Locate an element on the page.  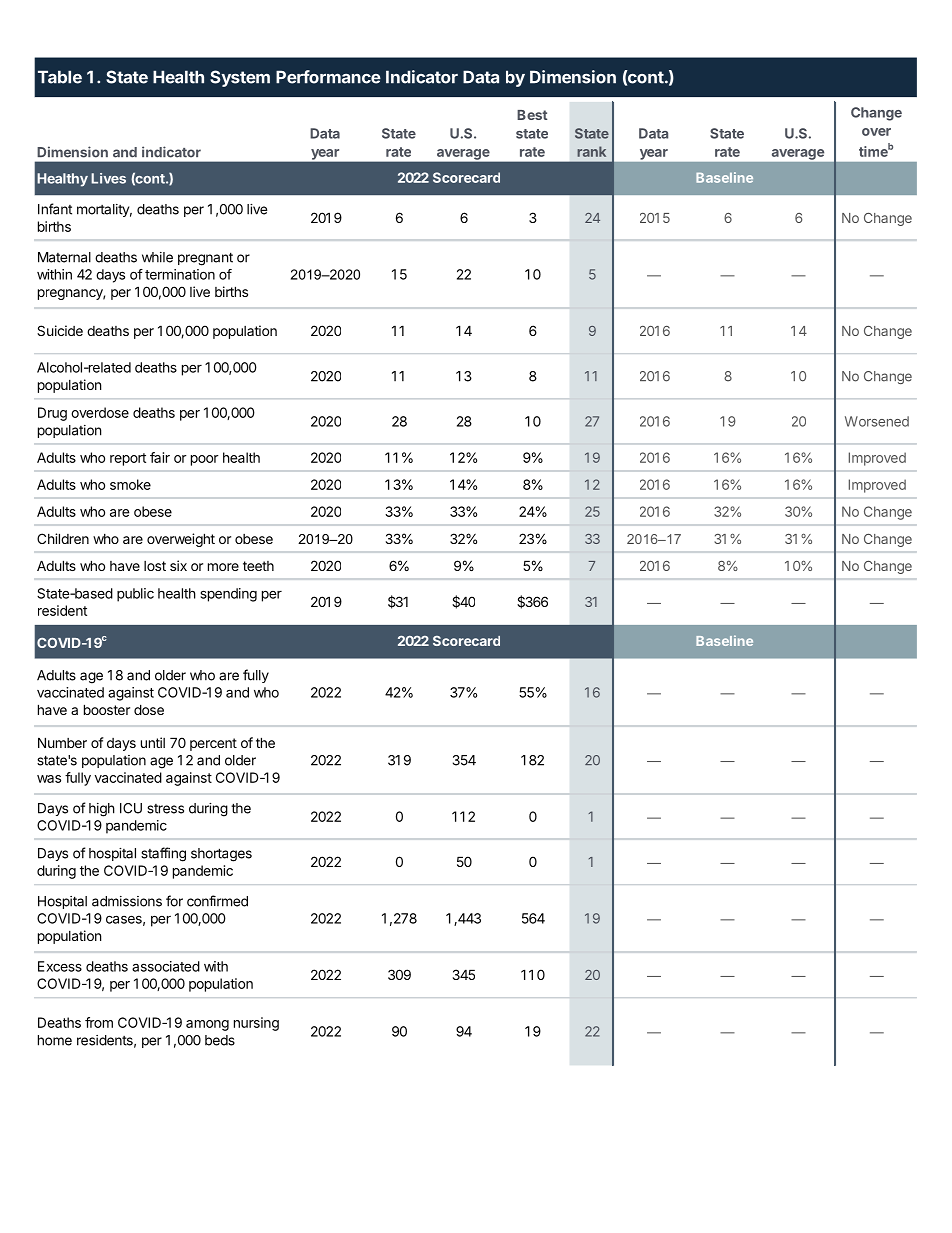
percent is located at coordinates (213, 744).
